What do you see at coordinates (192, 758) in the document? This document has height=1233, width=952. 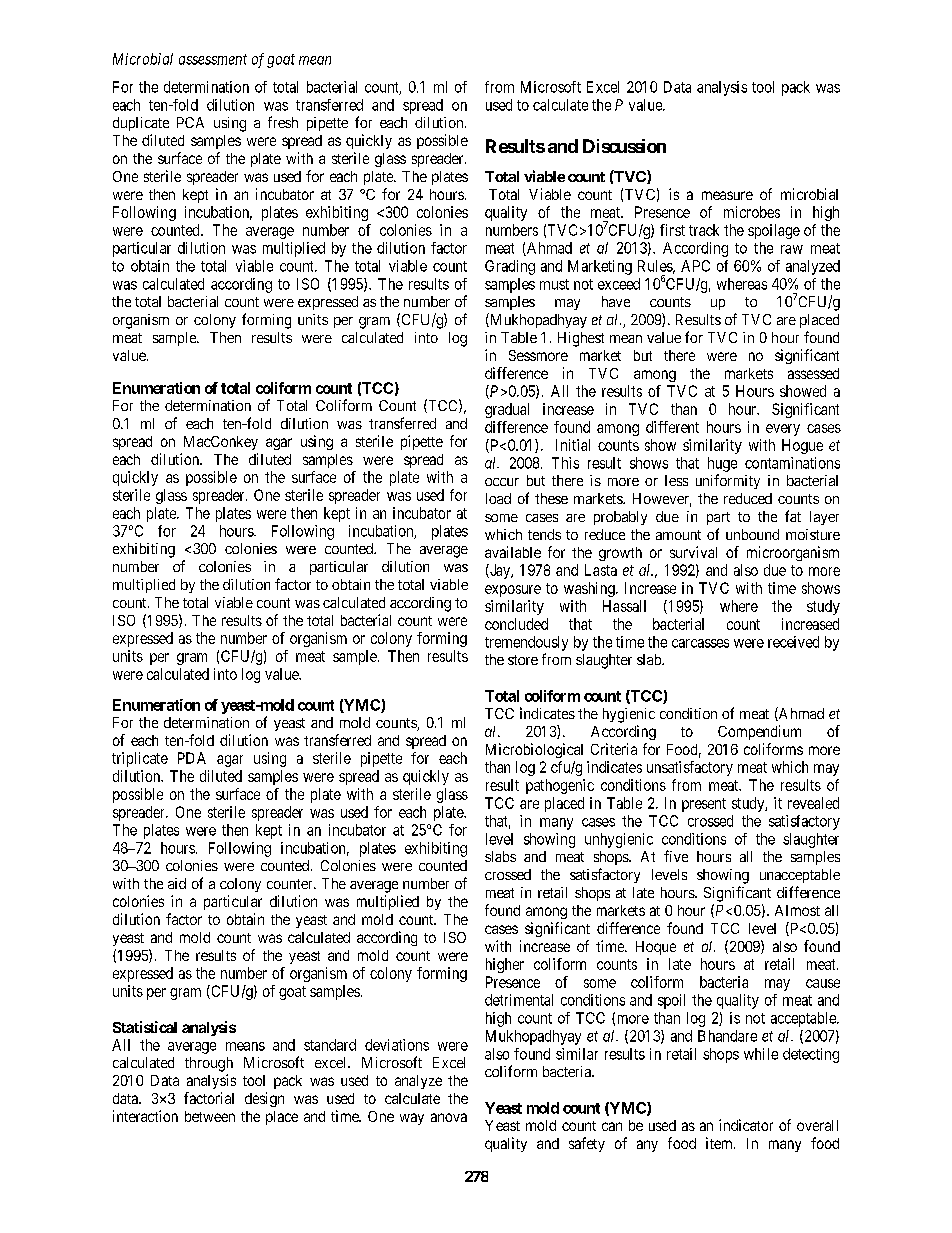 I see `PDA` at bounding box center [192, 758].
